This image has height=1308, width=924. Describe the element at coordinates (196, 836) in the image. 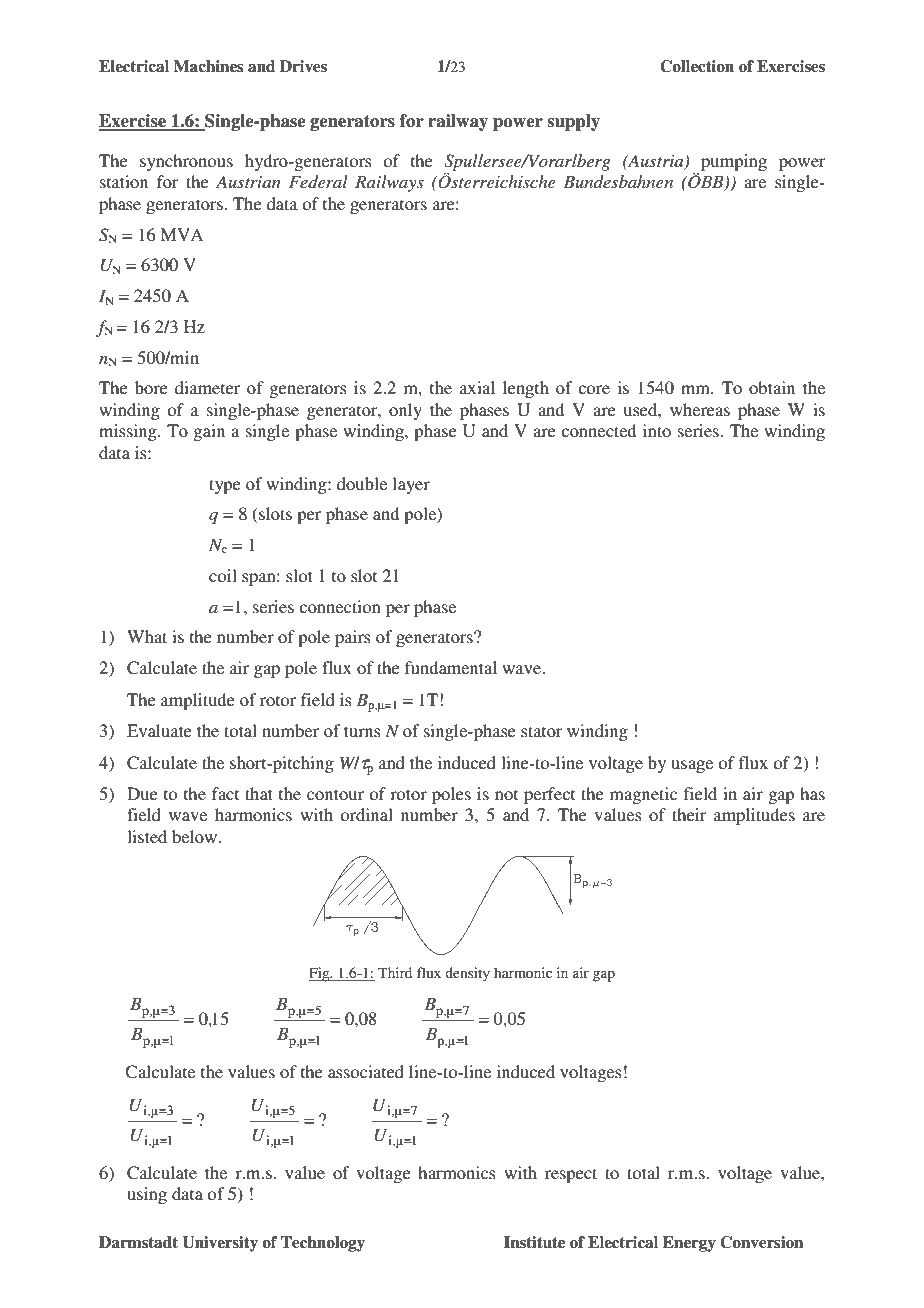

I see `below` at that location.
